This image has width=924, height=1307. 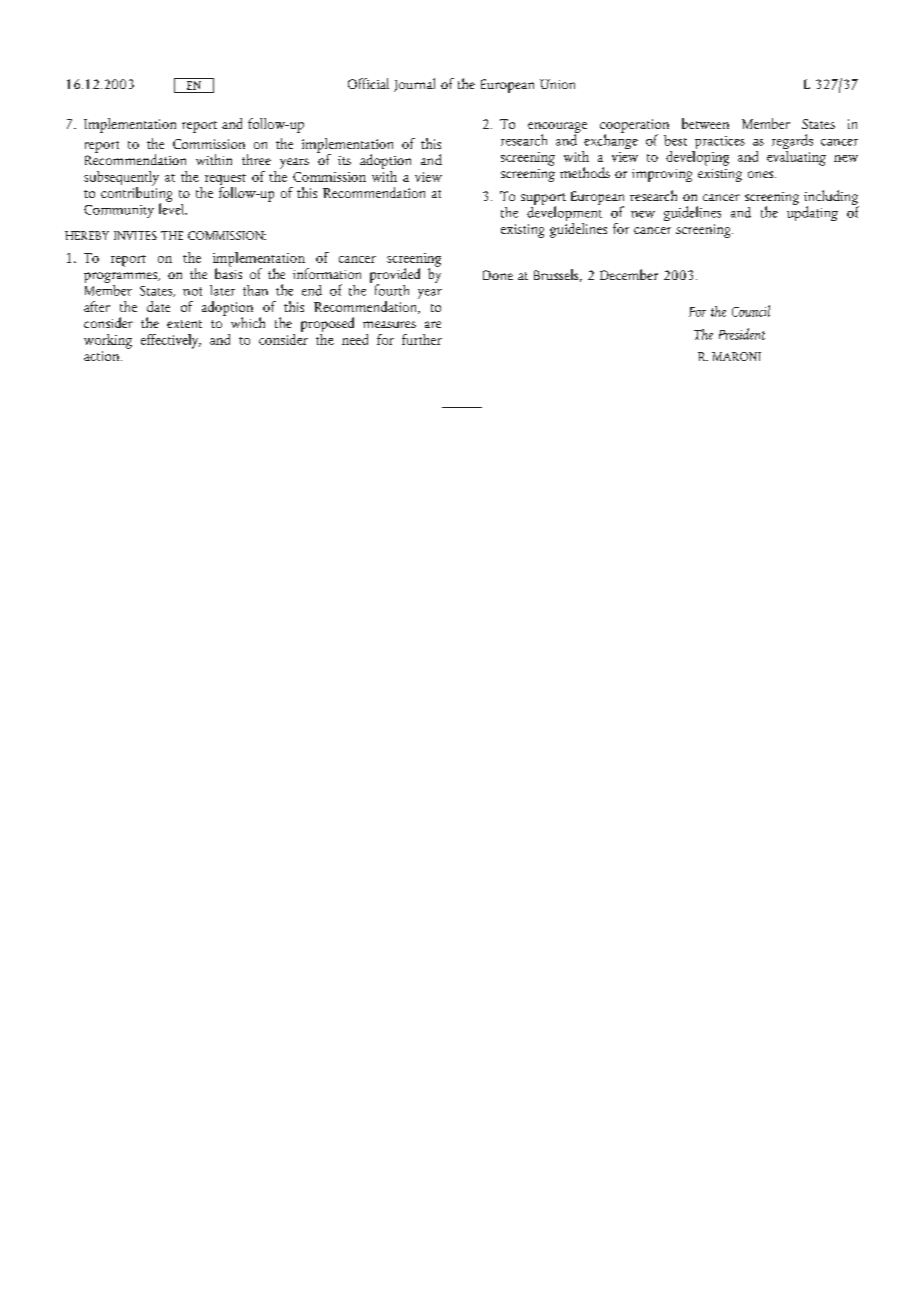 What do you see at coordinates (119, 211) in the image?
I see `Community` at bounding box center [119, 211].
